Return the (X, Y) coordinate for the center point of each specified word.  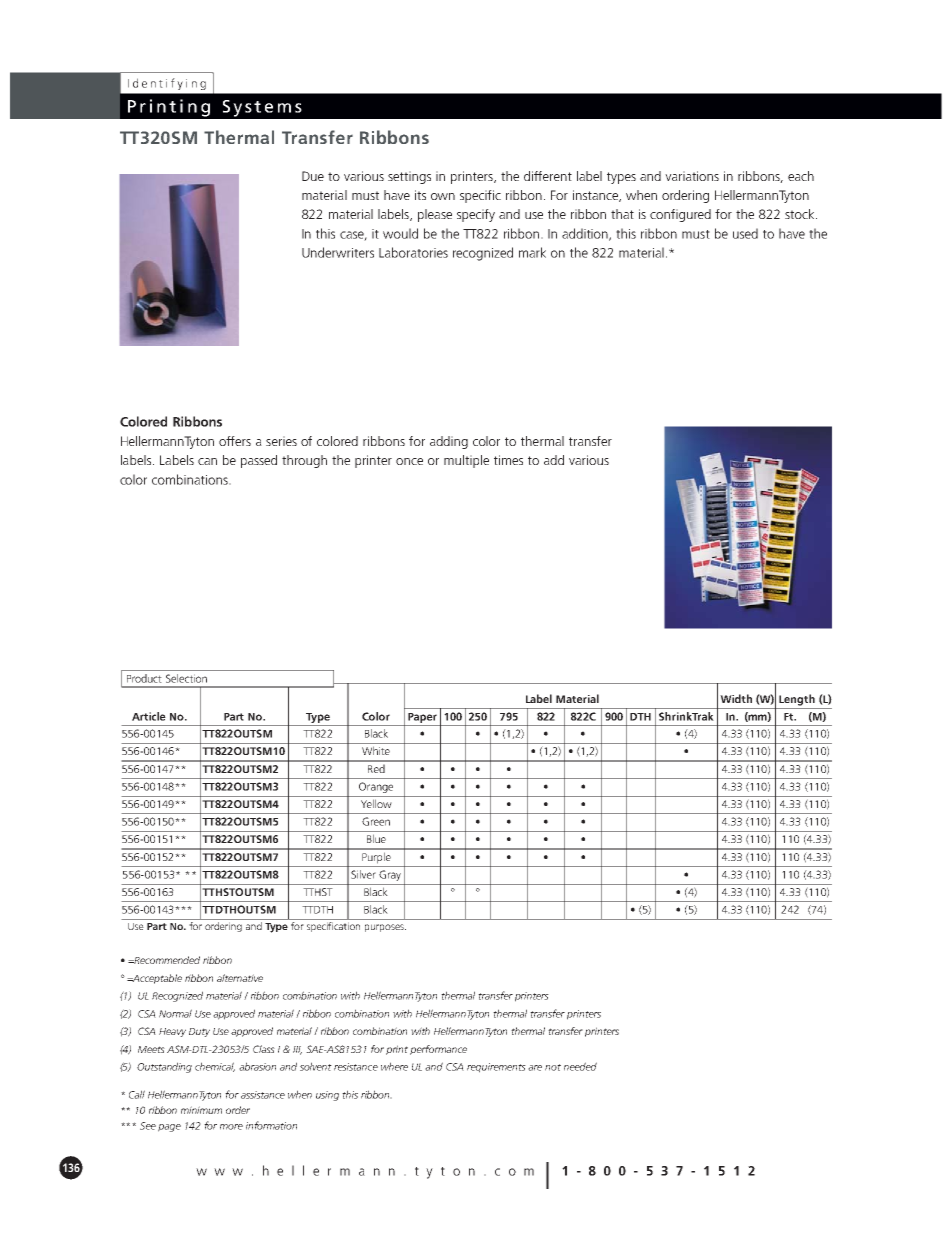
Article (149, 716)
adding (449, 442)
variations (692, 176)
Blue (376, 838)
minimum (201, 1110)
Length (797, 700)
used (745, 233)
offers (235, 441)
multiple (466, 461)
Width (736, 698)
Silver (363, 874)
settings (409, 177)
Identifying (167, 84)
